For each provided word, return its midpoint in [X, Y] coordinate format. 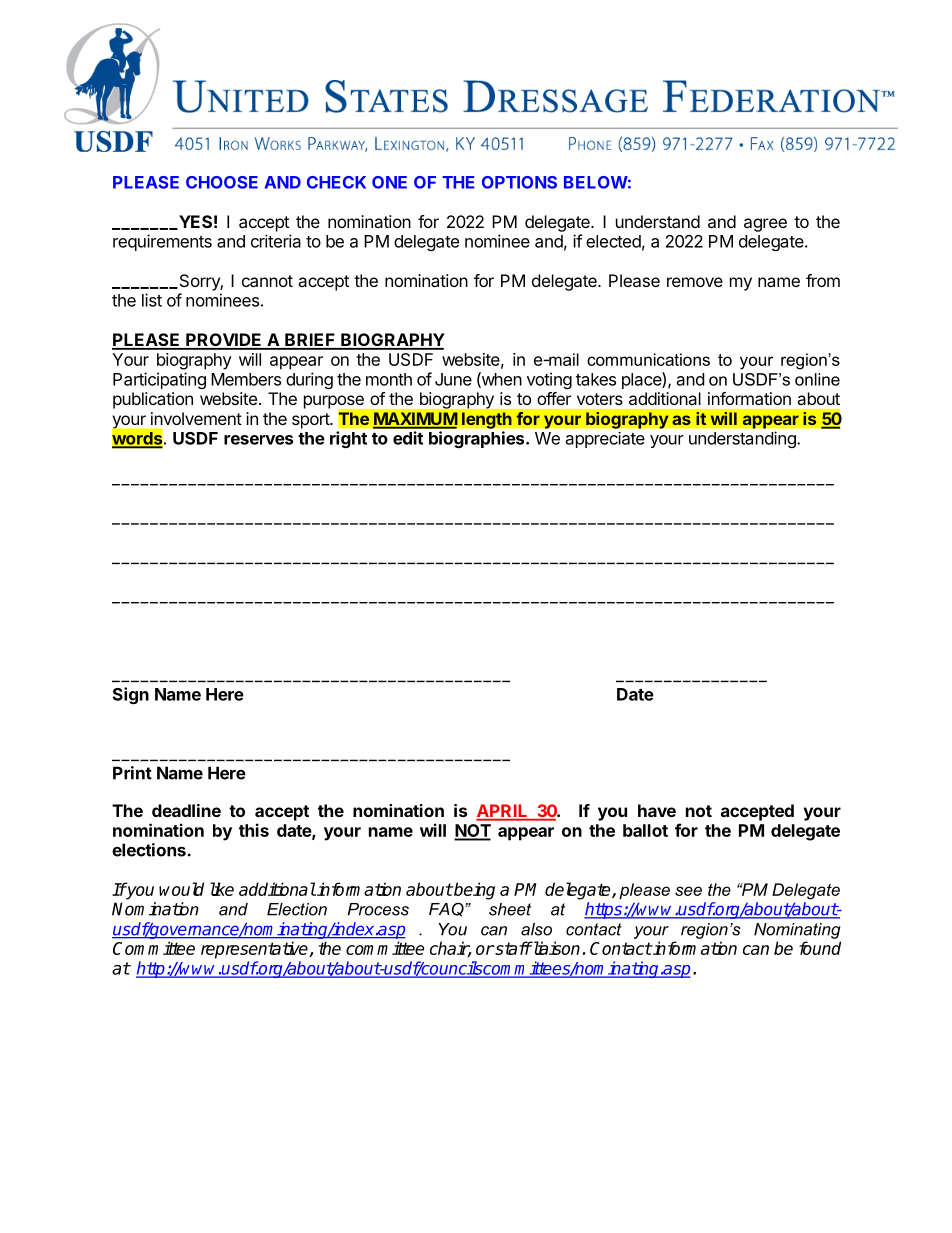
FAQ [447, 909]
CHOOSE [222, 182]
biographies [478, 439]
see [688, 891]
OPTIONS [519, 182]
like [222, 889]
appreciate [605, 440]
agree [765, 225]
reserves [258, 440]
